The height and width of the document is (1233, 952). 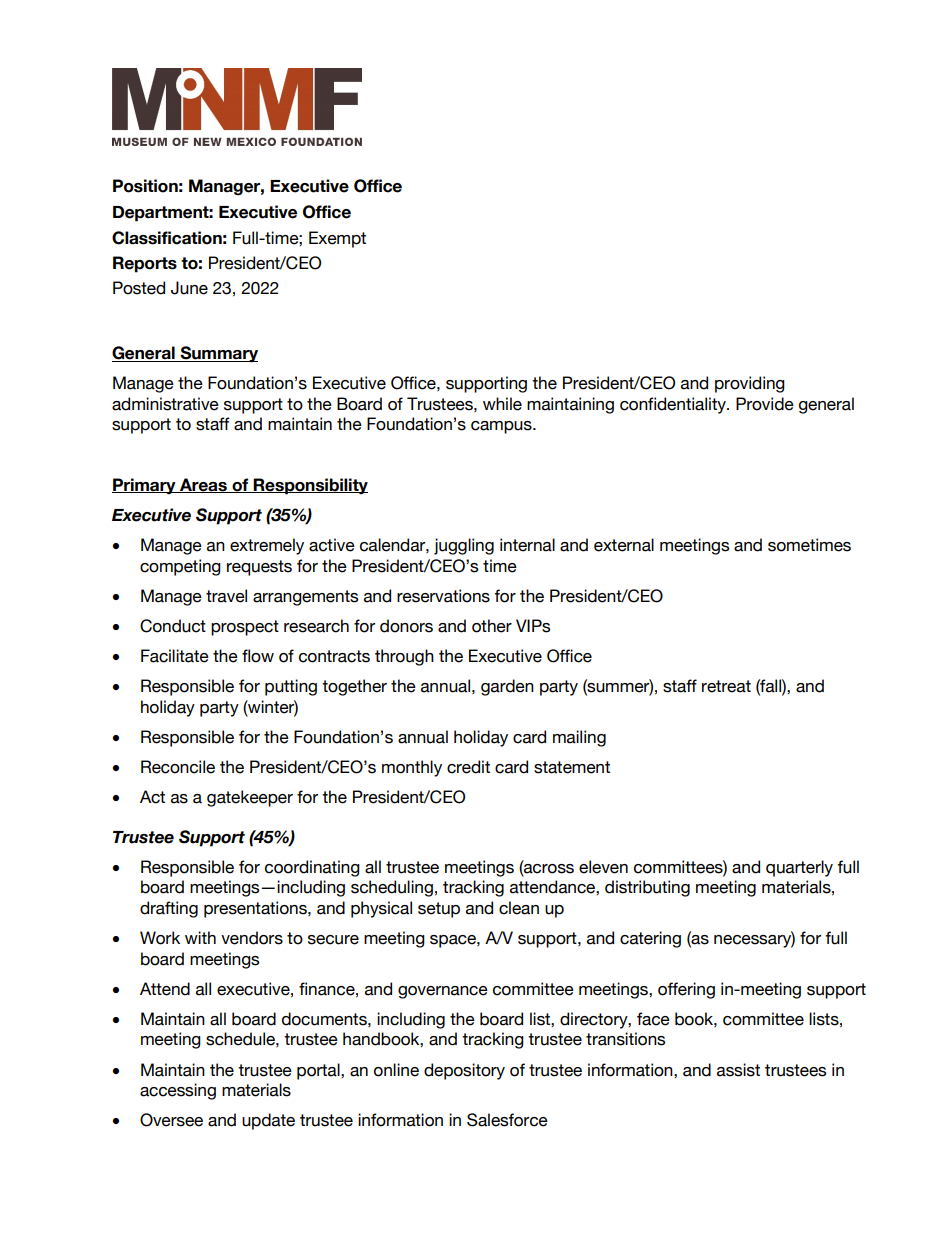 What do you see at coordinates (226, 596) in the document?
I see `travel` at bounding box center [226, 596].
